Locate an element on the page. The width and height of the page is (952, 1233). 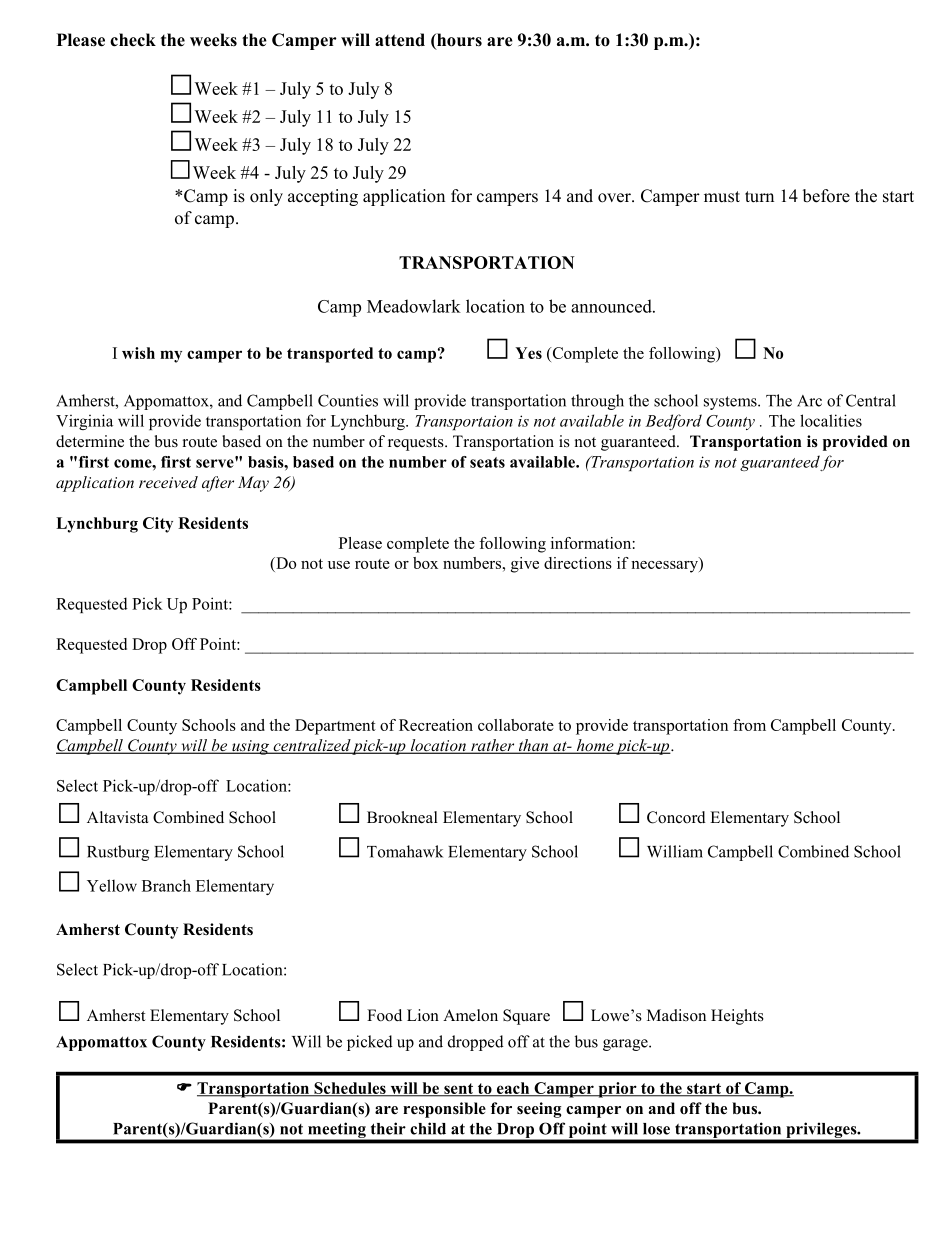
turn is located at coordinates (759, 197).
